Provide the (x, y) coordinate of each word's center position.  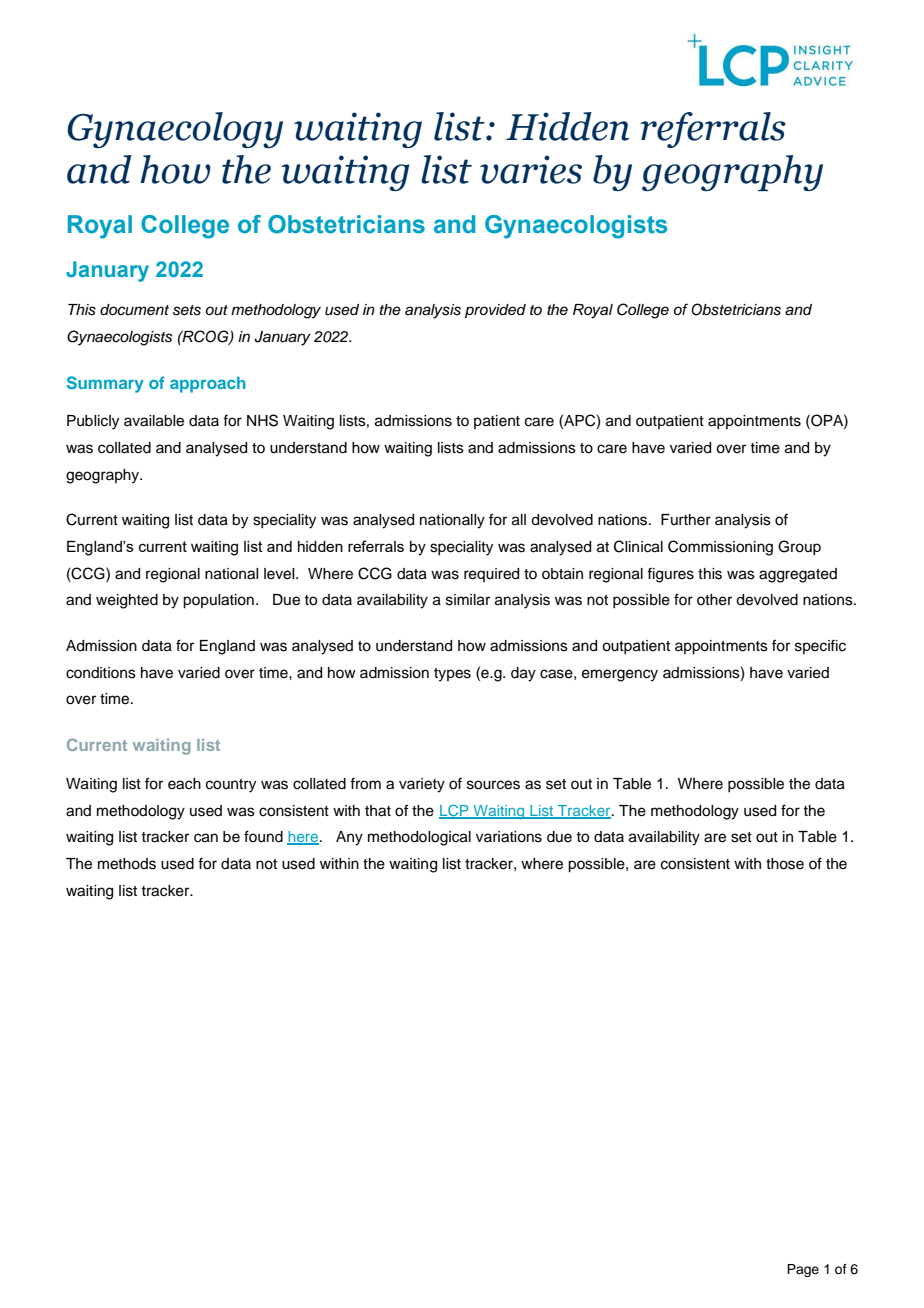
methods (127, 864)
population (218, 601)
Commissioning (720, 548)
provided (495, 311)
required (491, 575)
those (785, 864)
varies (531, 169)
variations (509, 837)
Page (803, 1270)
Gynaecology (175, 130)
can (206, 838)
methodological (419, 838)
